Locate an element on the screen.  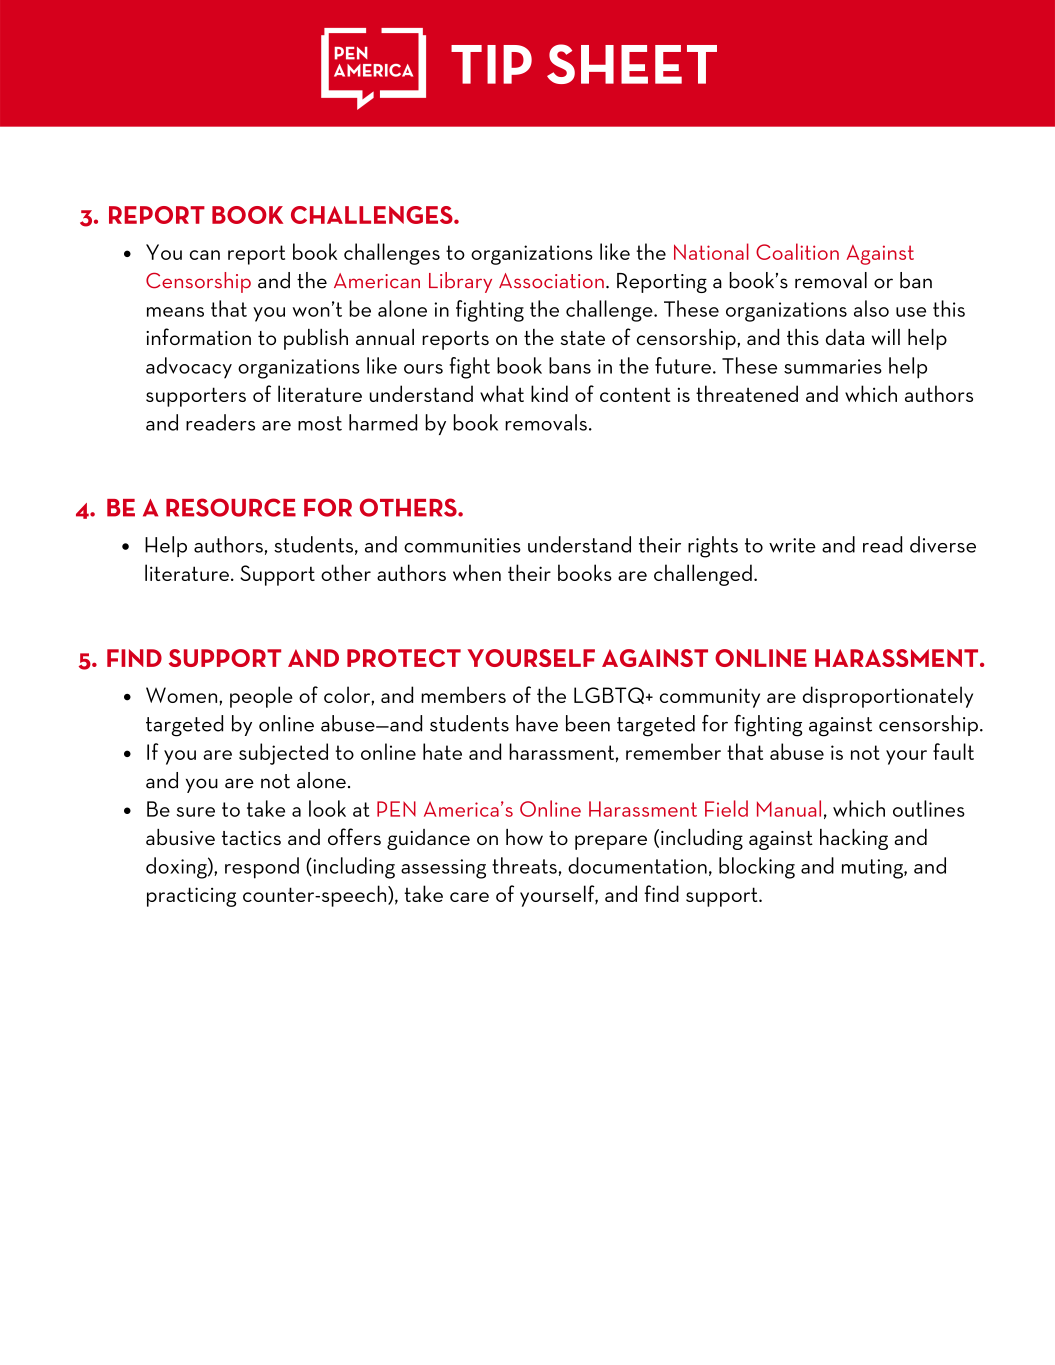
threats is located at coordinates (524, 865).
